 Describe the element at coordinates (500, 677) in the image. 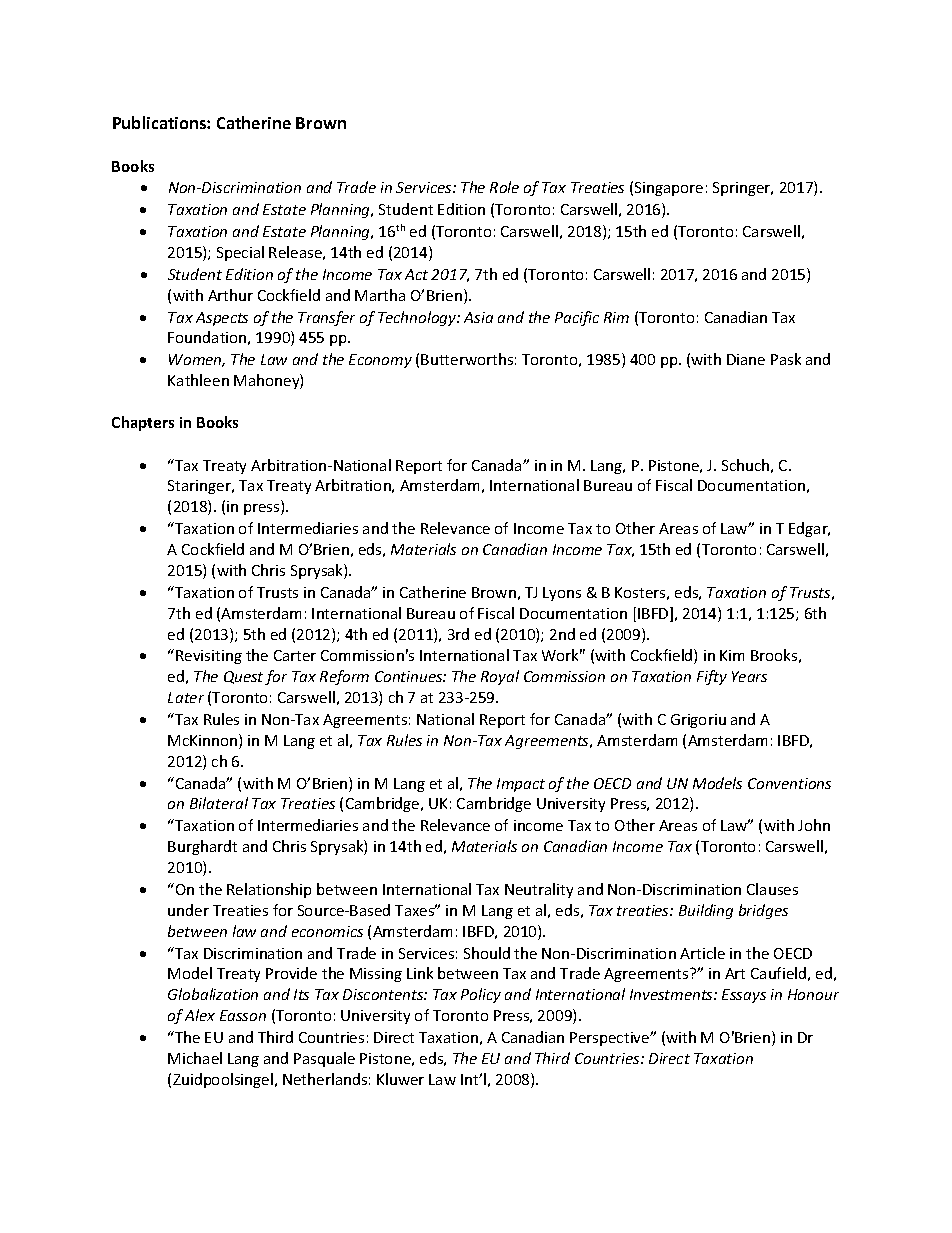

I see `Royal` at that location.
